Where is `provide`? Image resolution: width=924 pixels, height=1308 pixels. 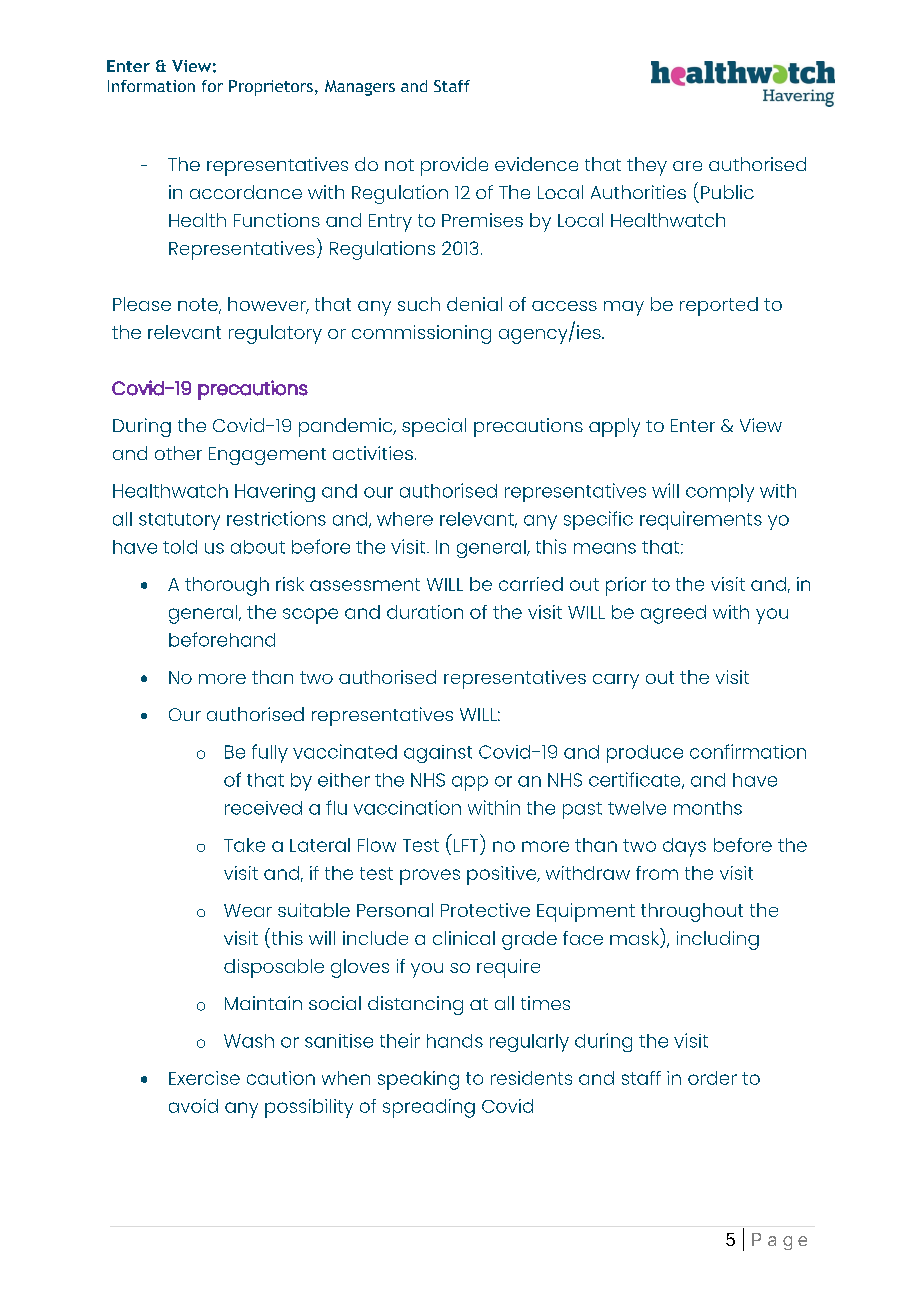 provide is located at coordinates (454, 166).
